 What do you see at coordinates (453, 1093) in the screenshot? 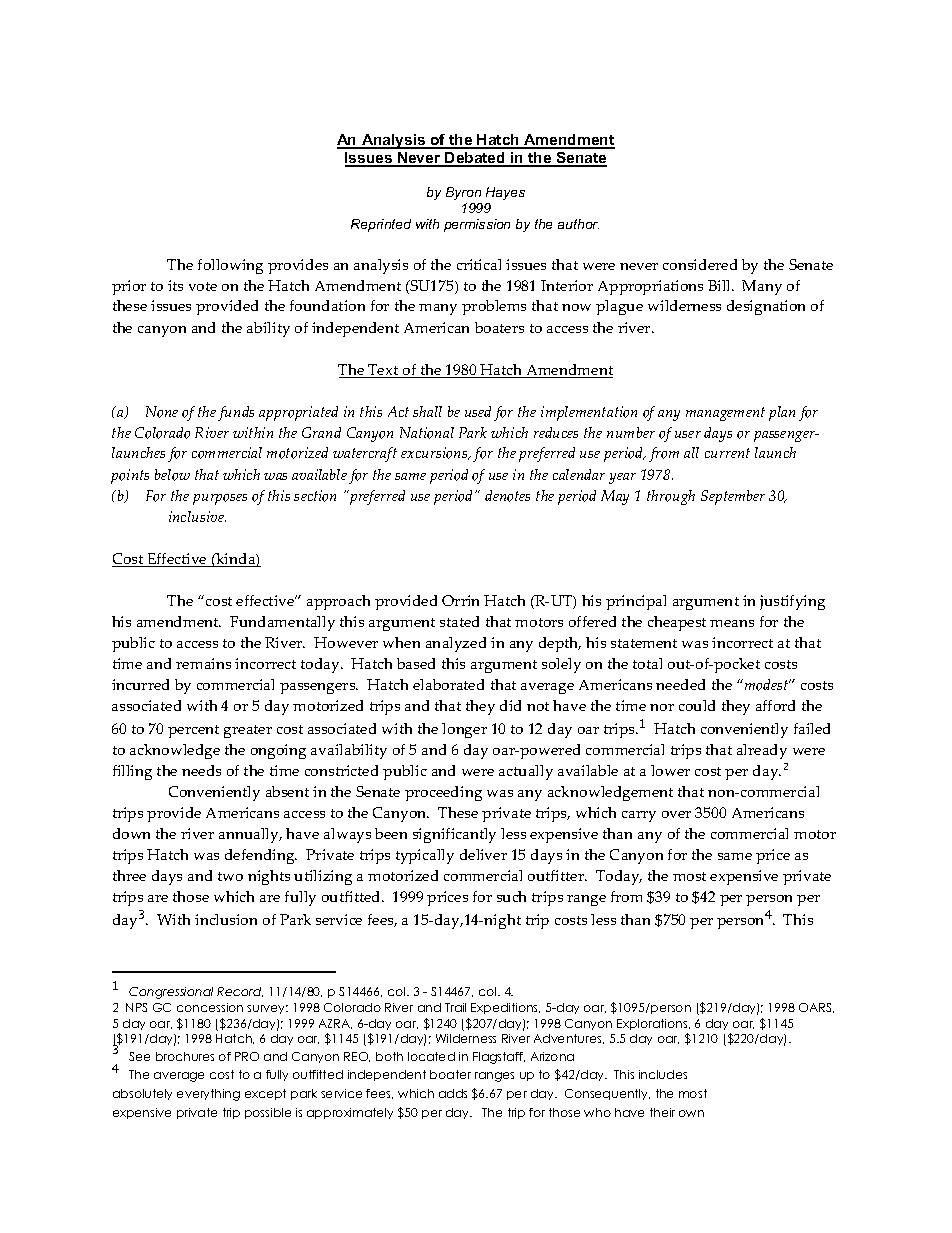
I see `adds` at bounding box center [453, 1093].
